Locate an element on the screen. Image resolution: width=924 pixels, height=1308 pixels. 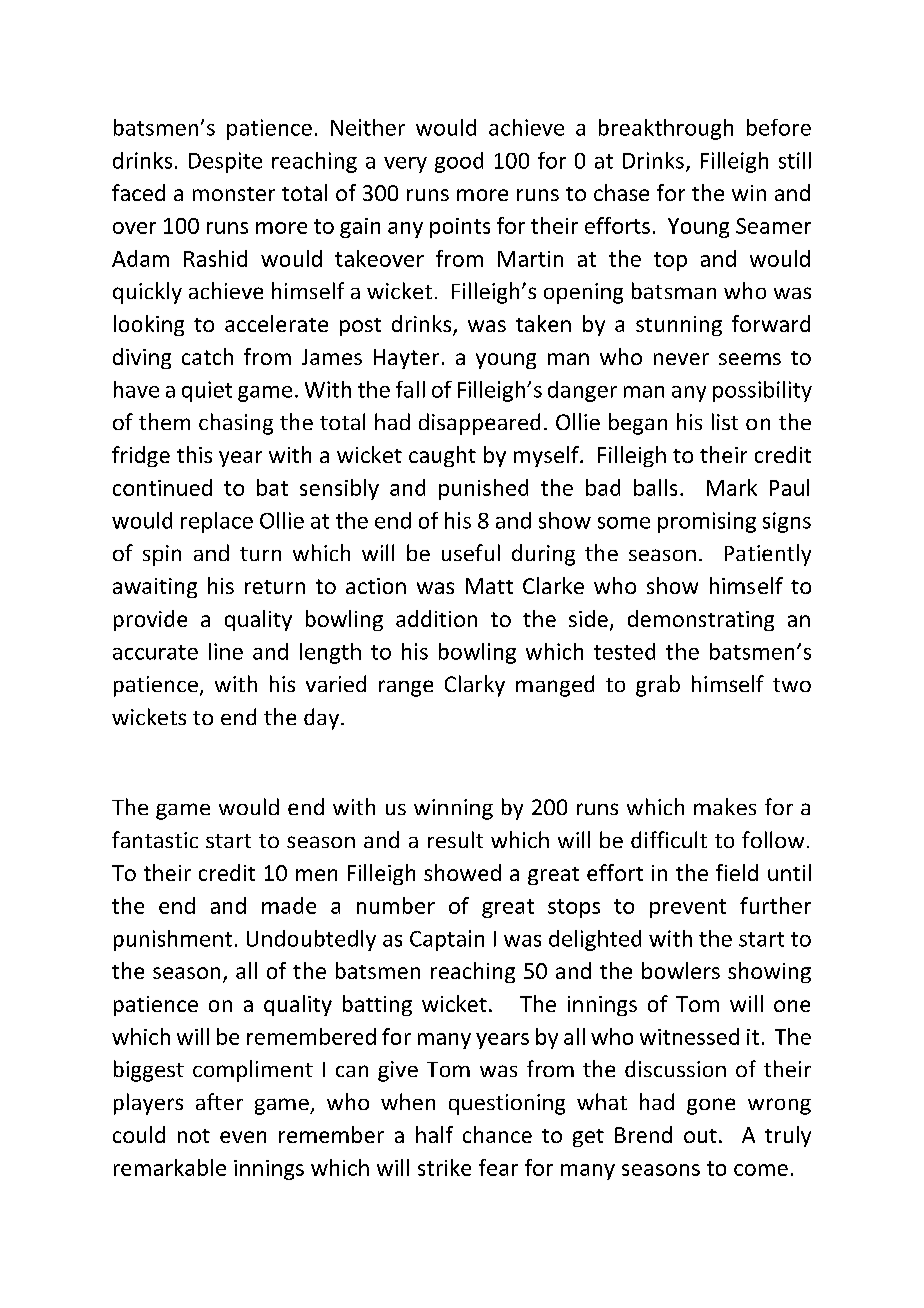
fantastic is located at coordinates (155, 839).
